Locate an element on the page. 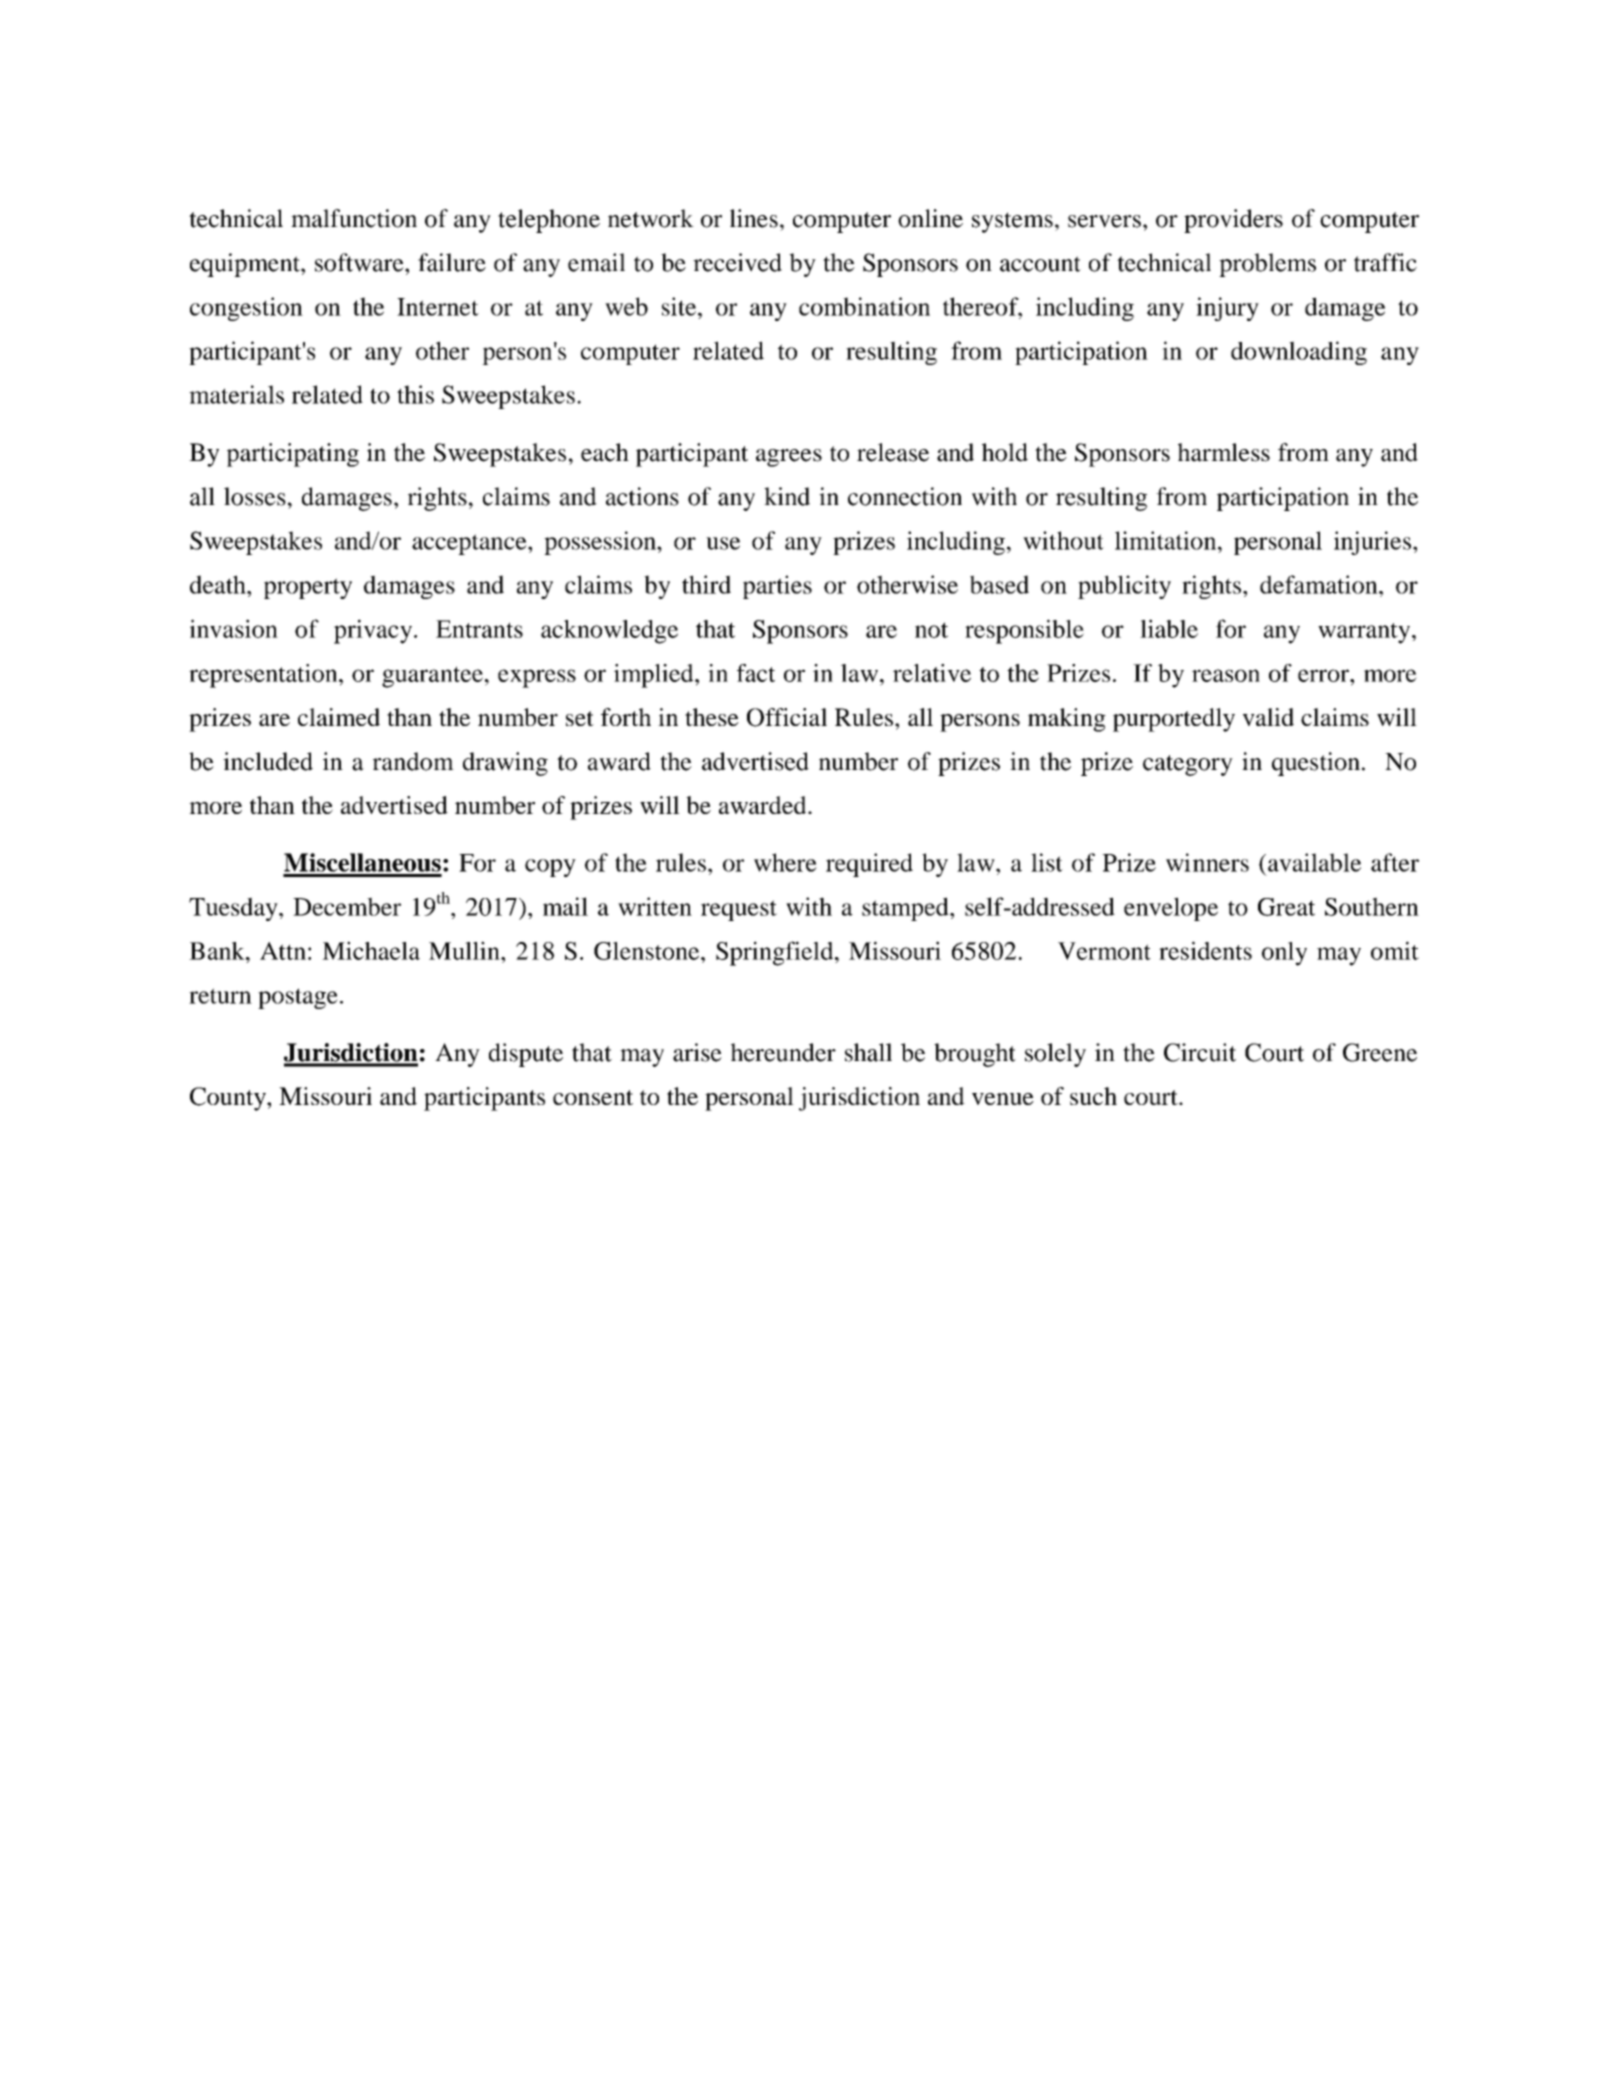 The height and width of the page is (2081, 1608). kind is located at coordinates (787, 496).
